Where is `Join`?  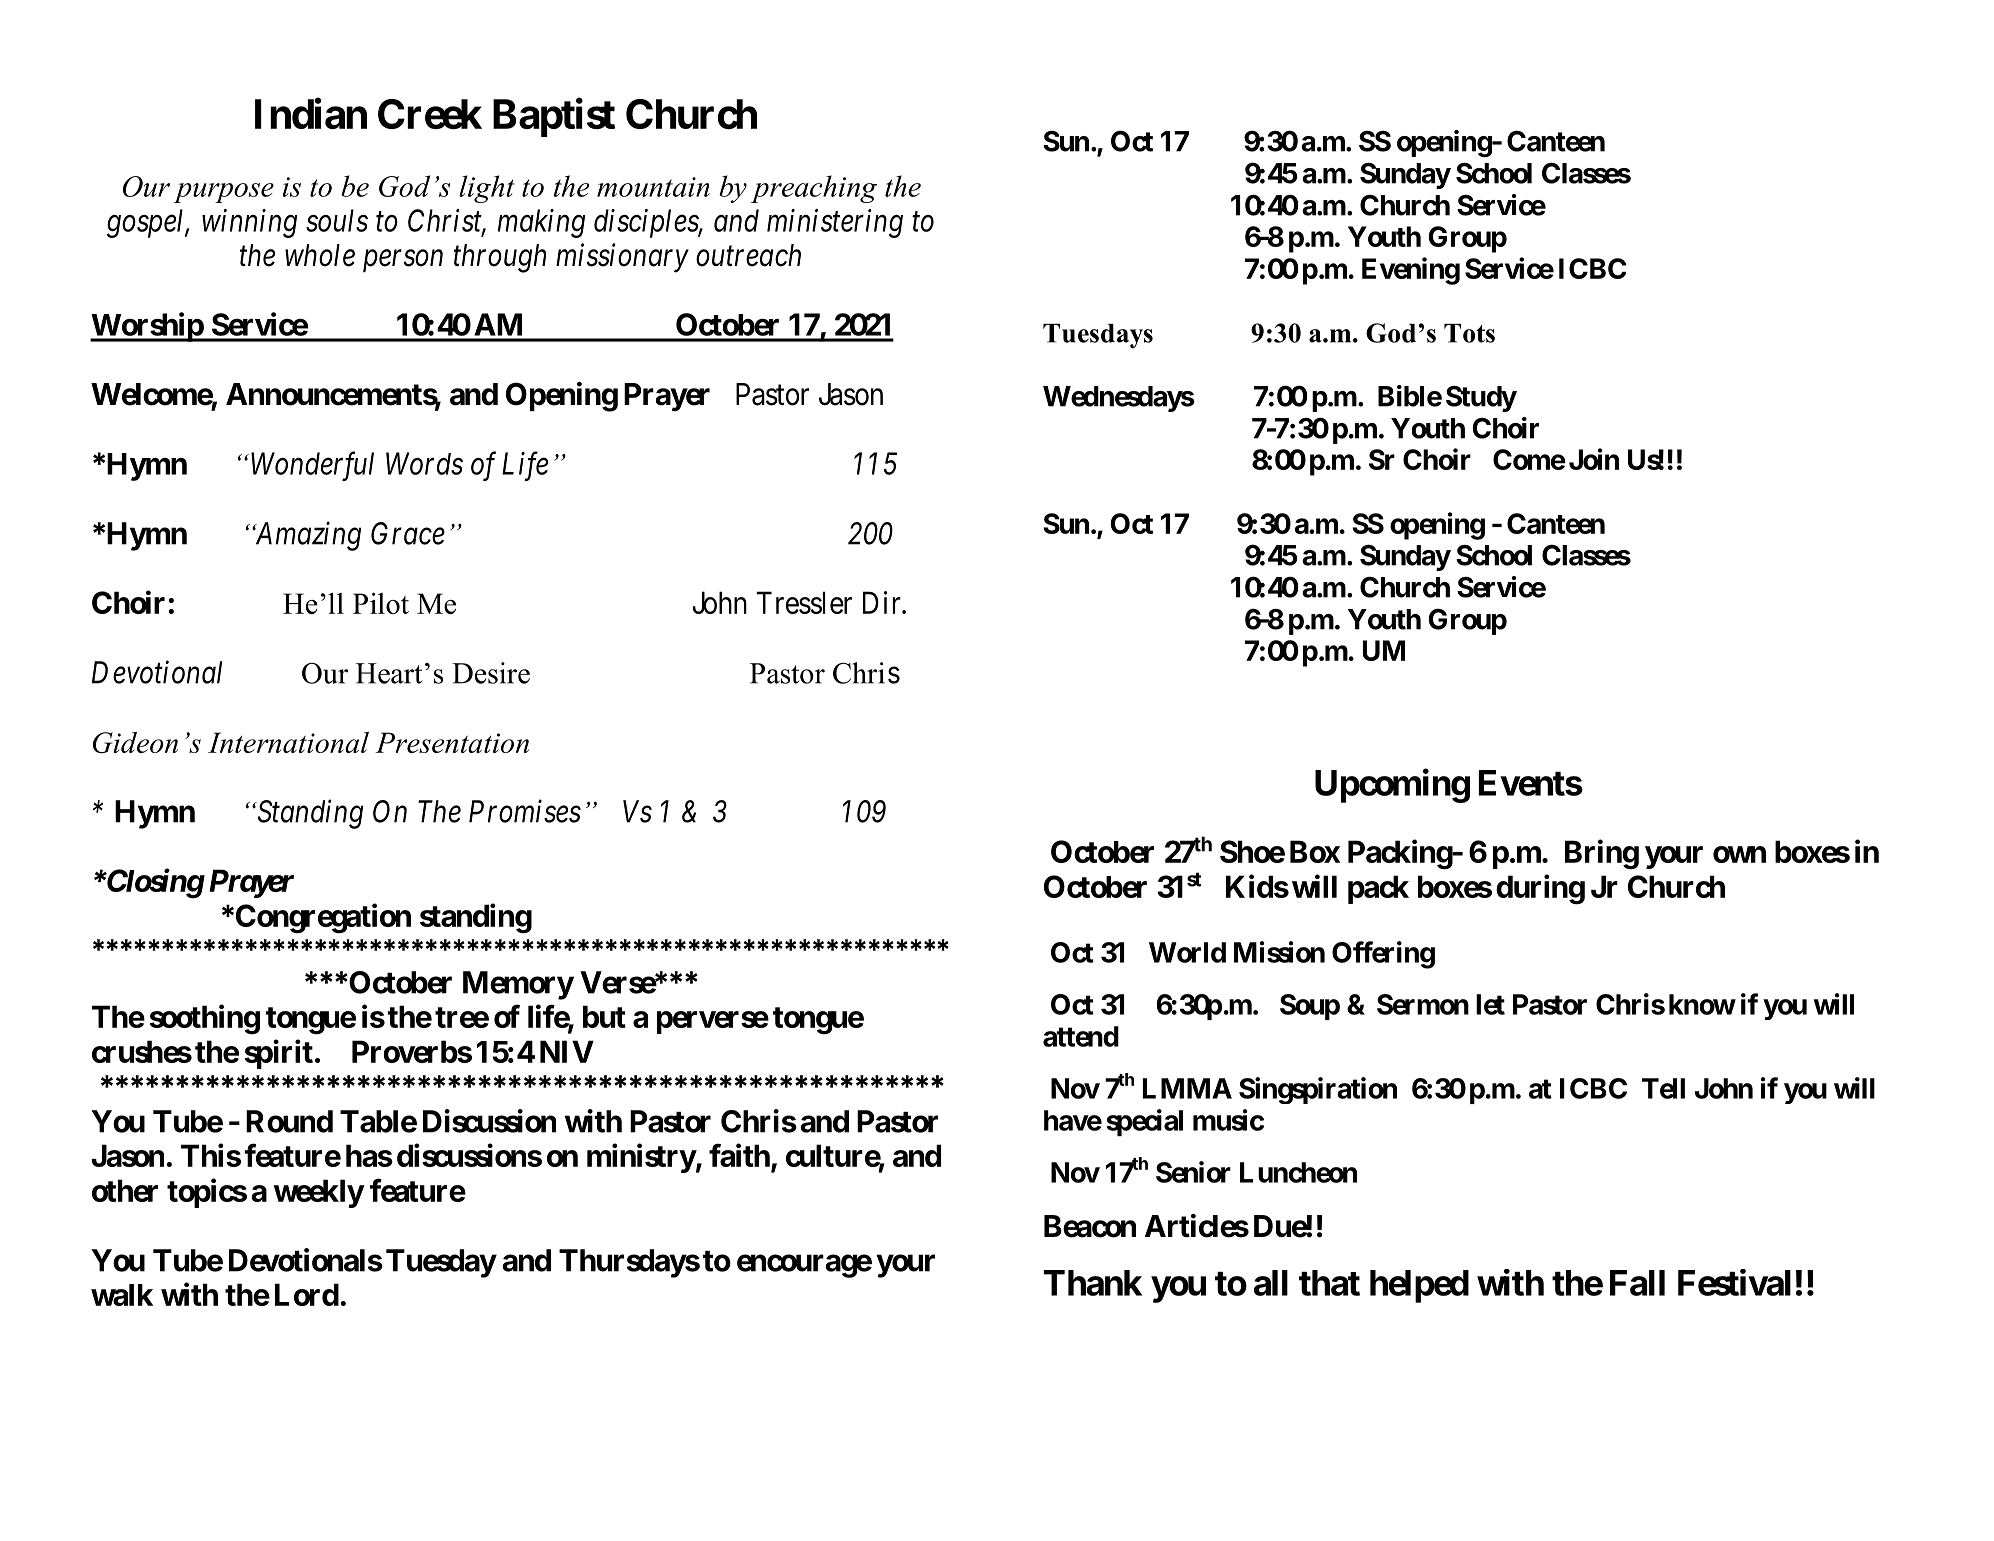 Join is located at coordinates (1594, 459).
